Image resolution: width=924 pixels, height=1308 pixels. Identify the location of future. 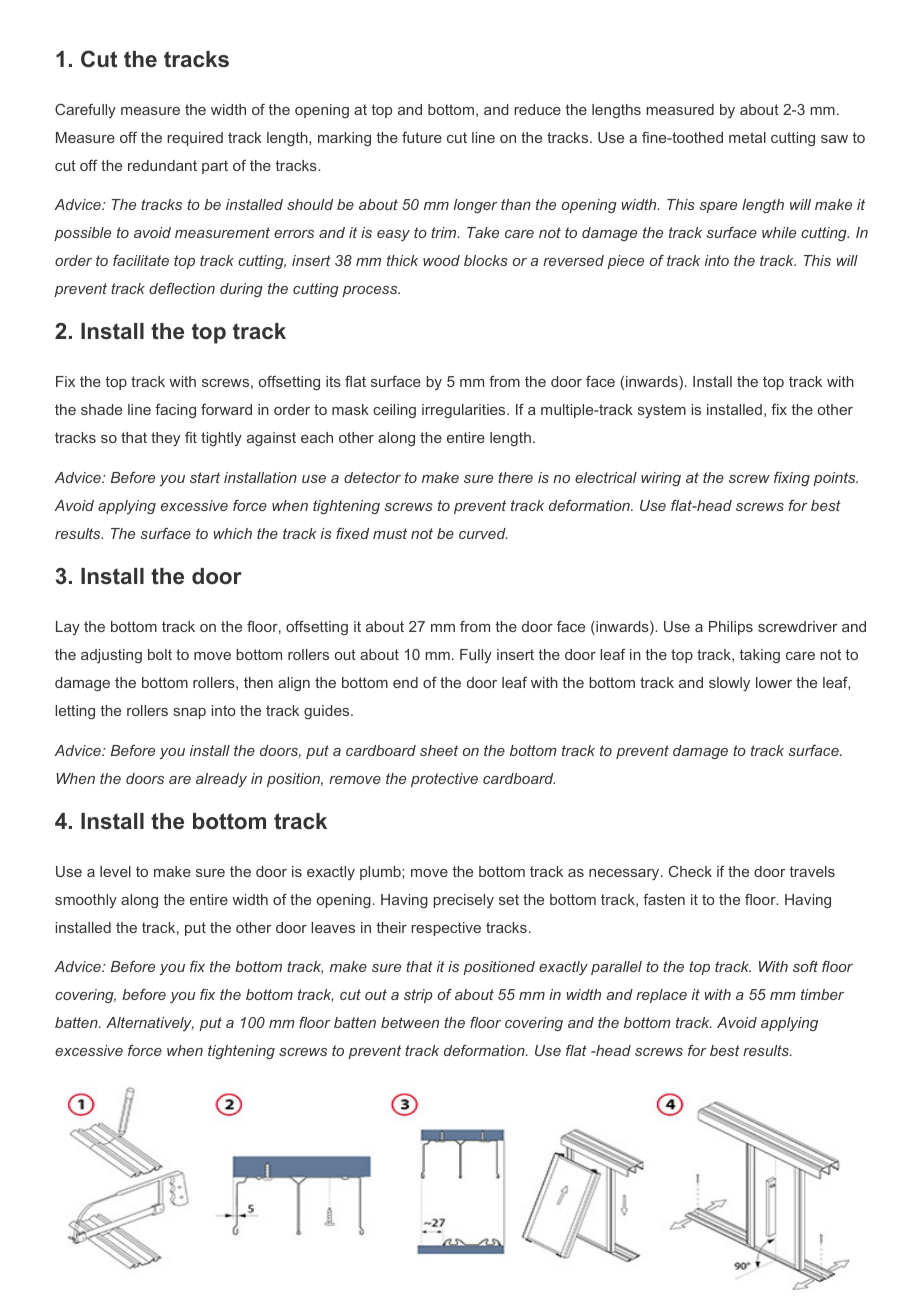
(422, 137).
